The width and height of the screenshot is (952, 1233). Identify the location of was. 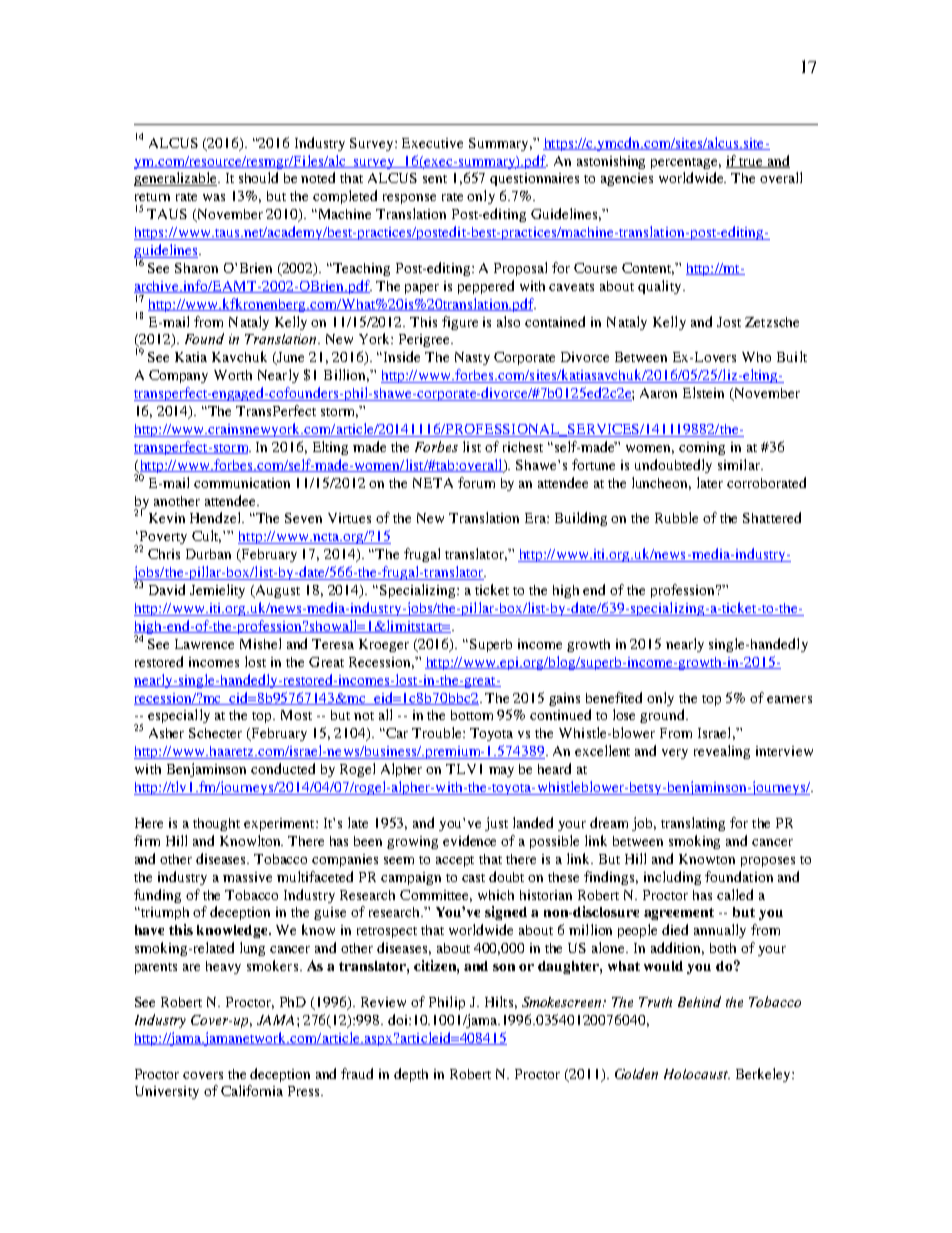
(214, 197).
